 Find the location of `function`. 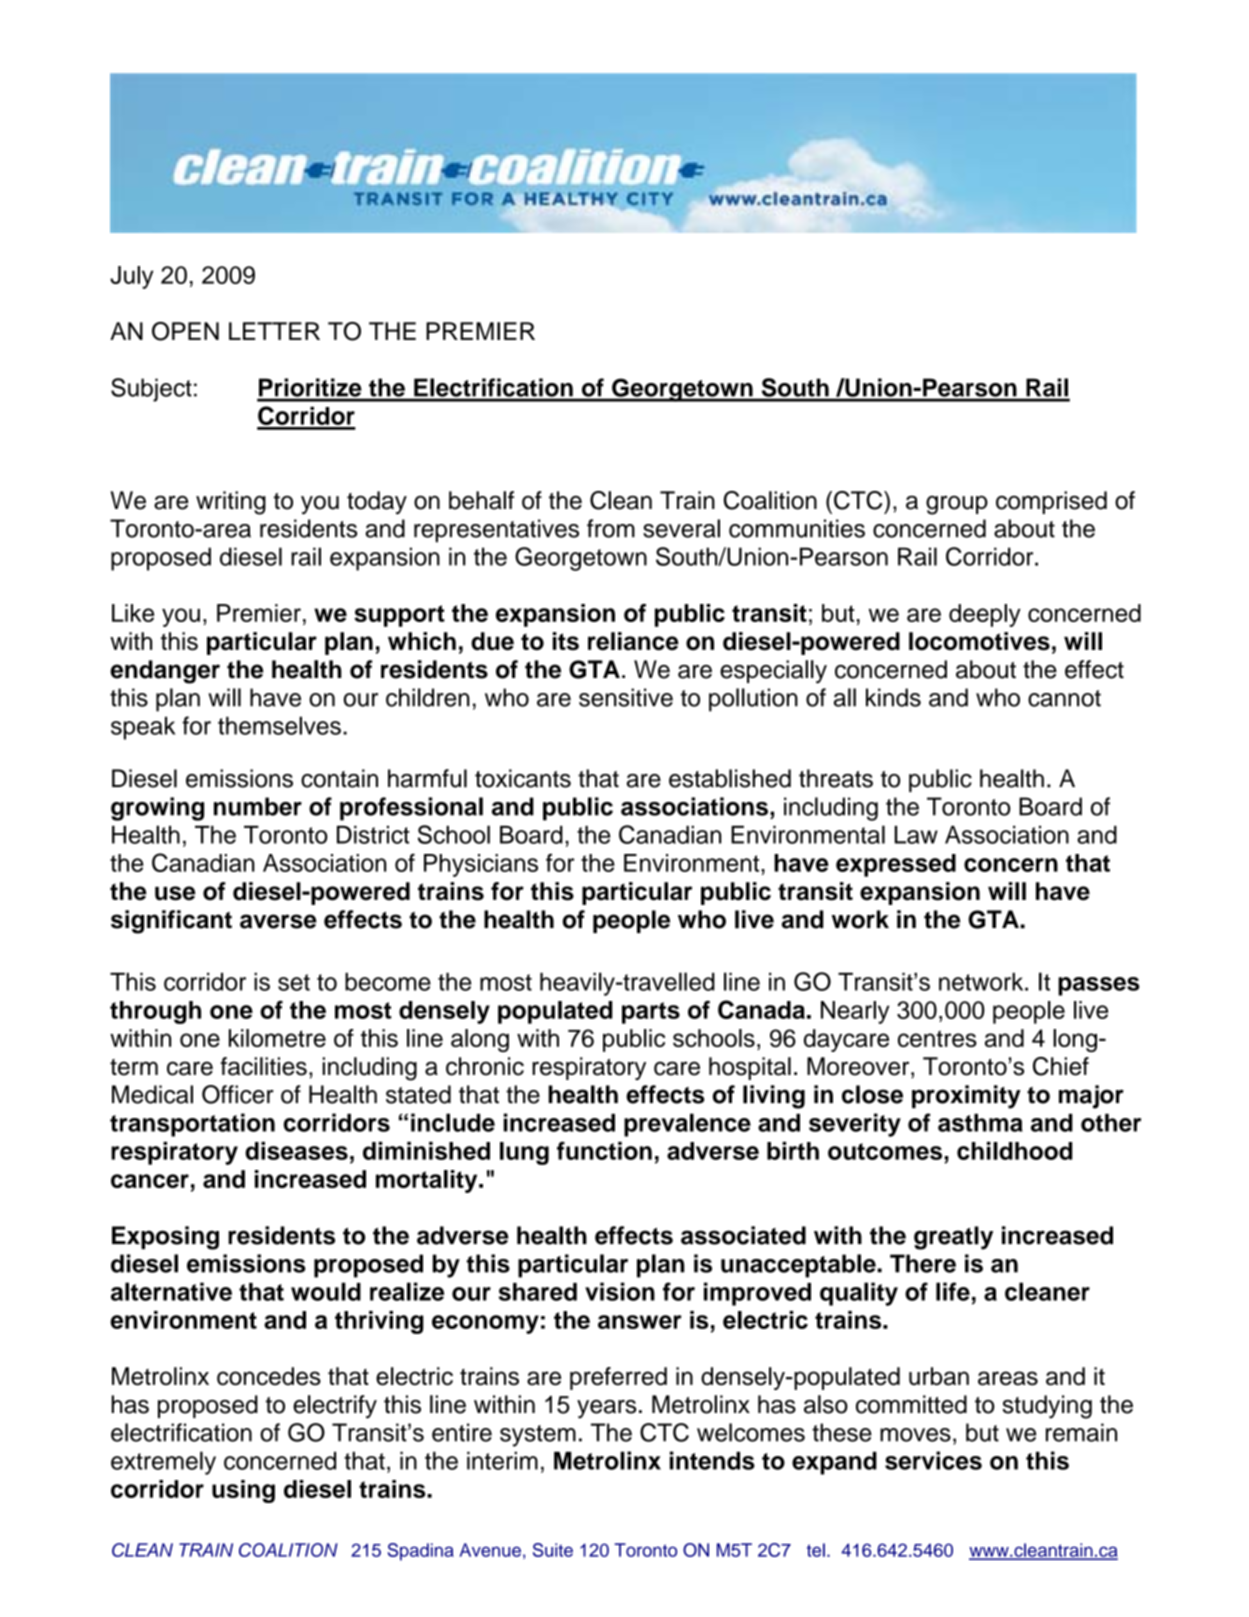

function is located at coordinates (604, 1150).
